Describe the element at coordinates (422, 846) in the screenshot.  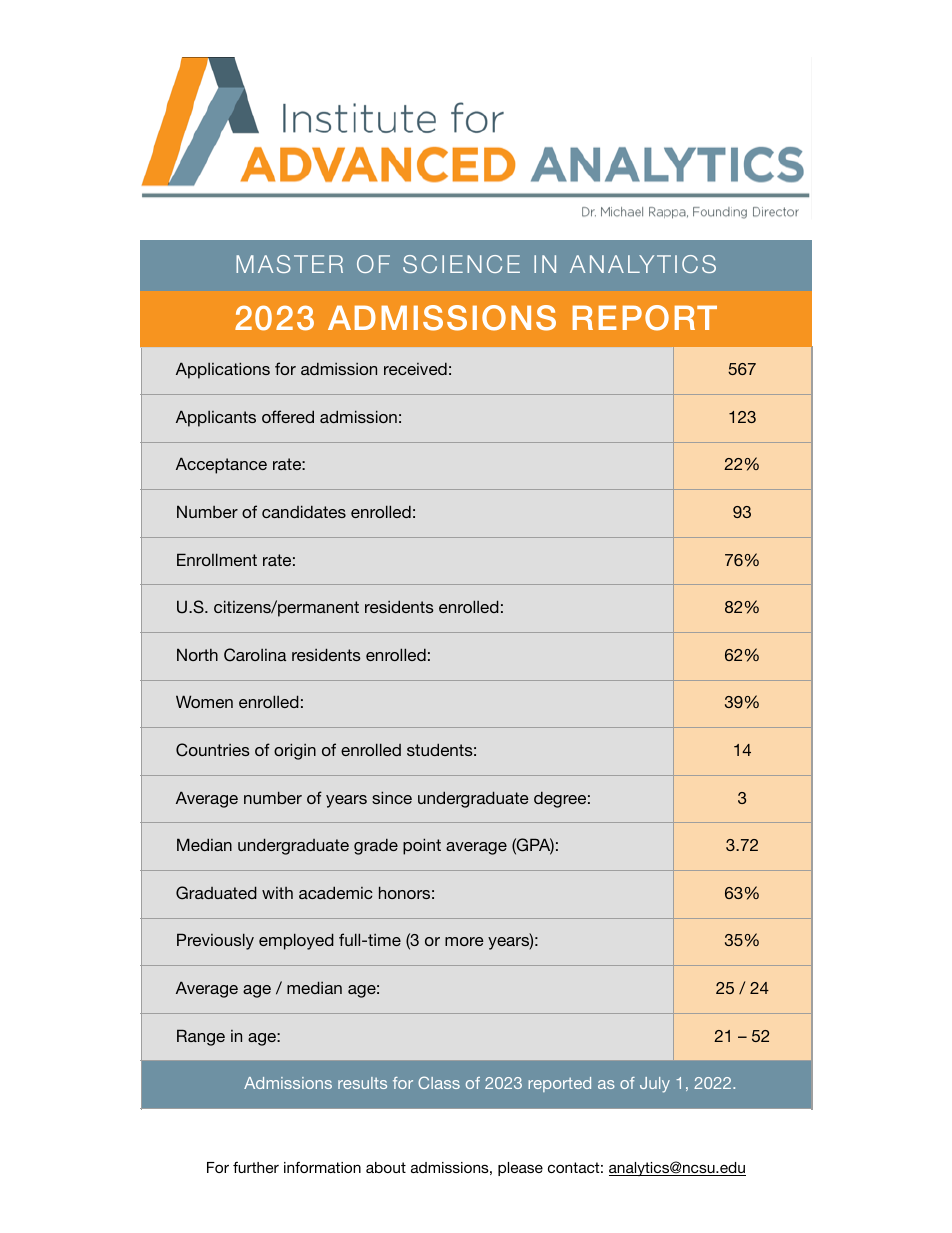
I see `point` at that location.
